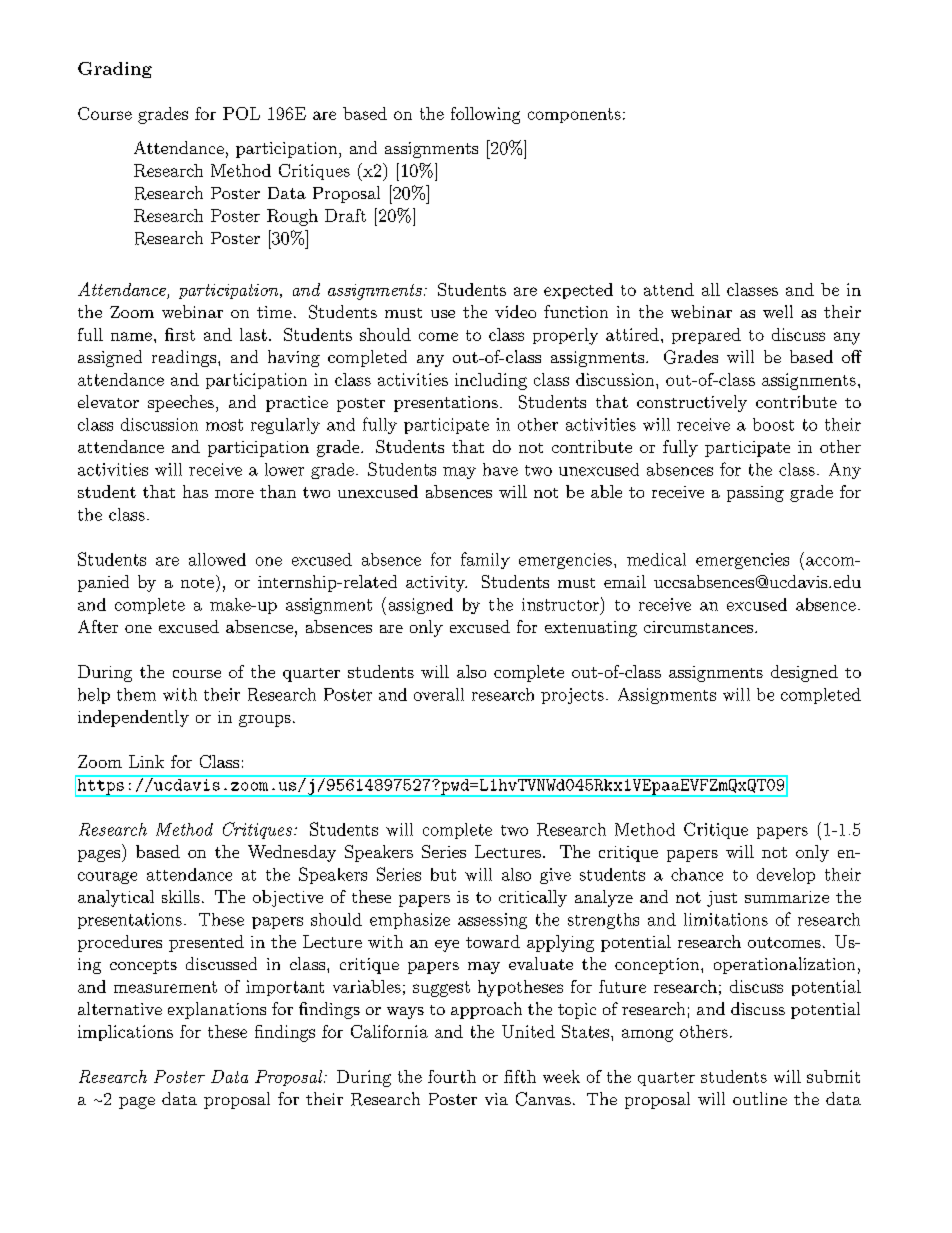 This screenshot has height=1233, width=952. I want to click on fourth, so click(452, 1076).
